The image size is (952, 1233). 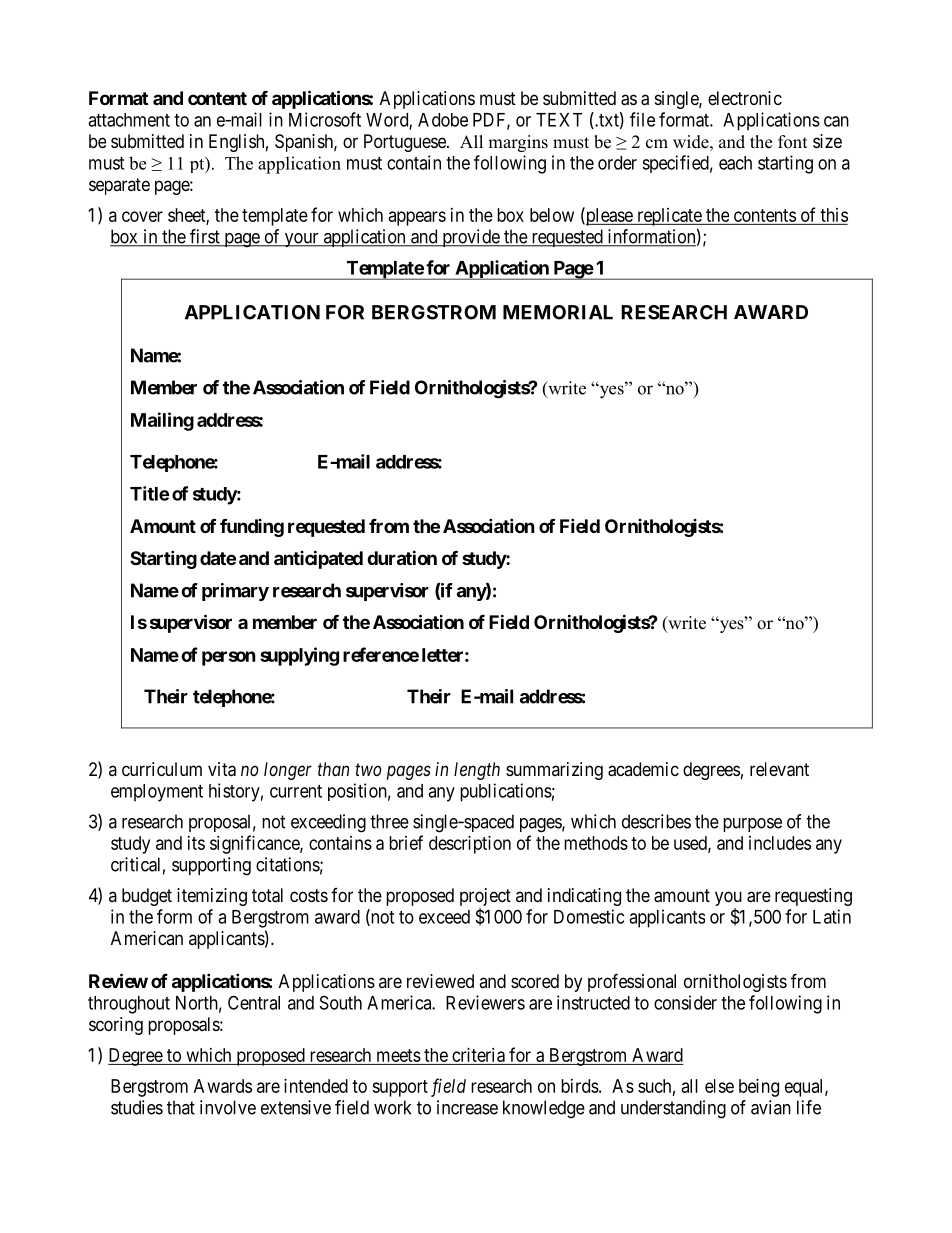 I want to click on being, so click(x=759, y=1088).
